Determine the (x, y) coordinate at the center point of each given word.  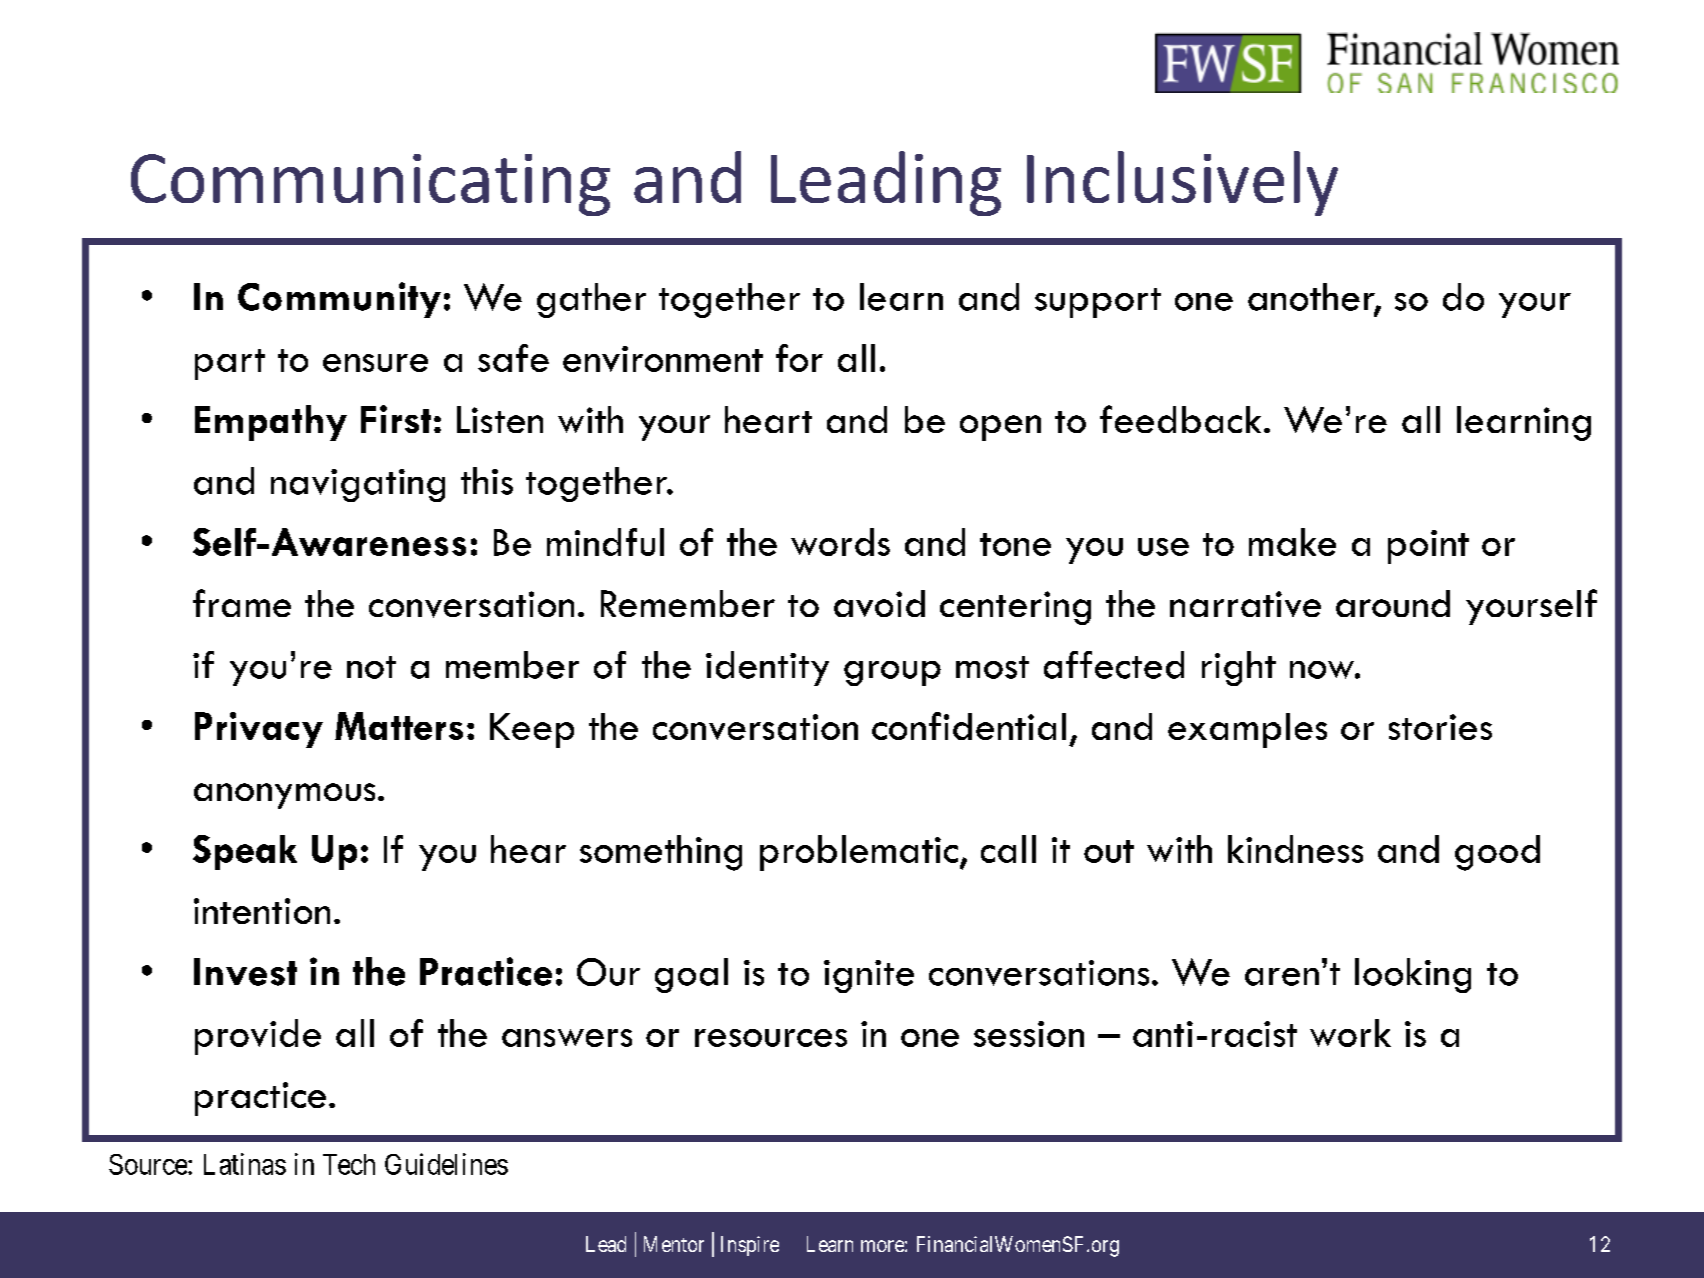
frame (242, 603)
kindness (1295, 849)
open (1000, 428)
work (1350, 1033)
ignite (869, 976)
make (1292, 542)
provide (258, 1037)
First (396, 419)
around (1393, 603)
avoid (879, 603)
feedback (1180, 419)
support (1098, 303)
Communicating (370, 185)
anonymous (284, 796)
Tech (349, 1164)
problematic (859, 853)
